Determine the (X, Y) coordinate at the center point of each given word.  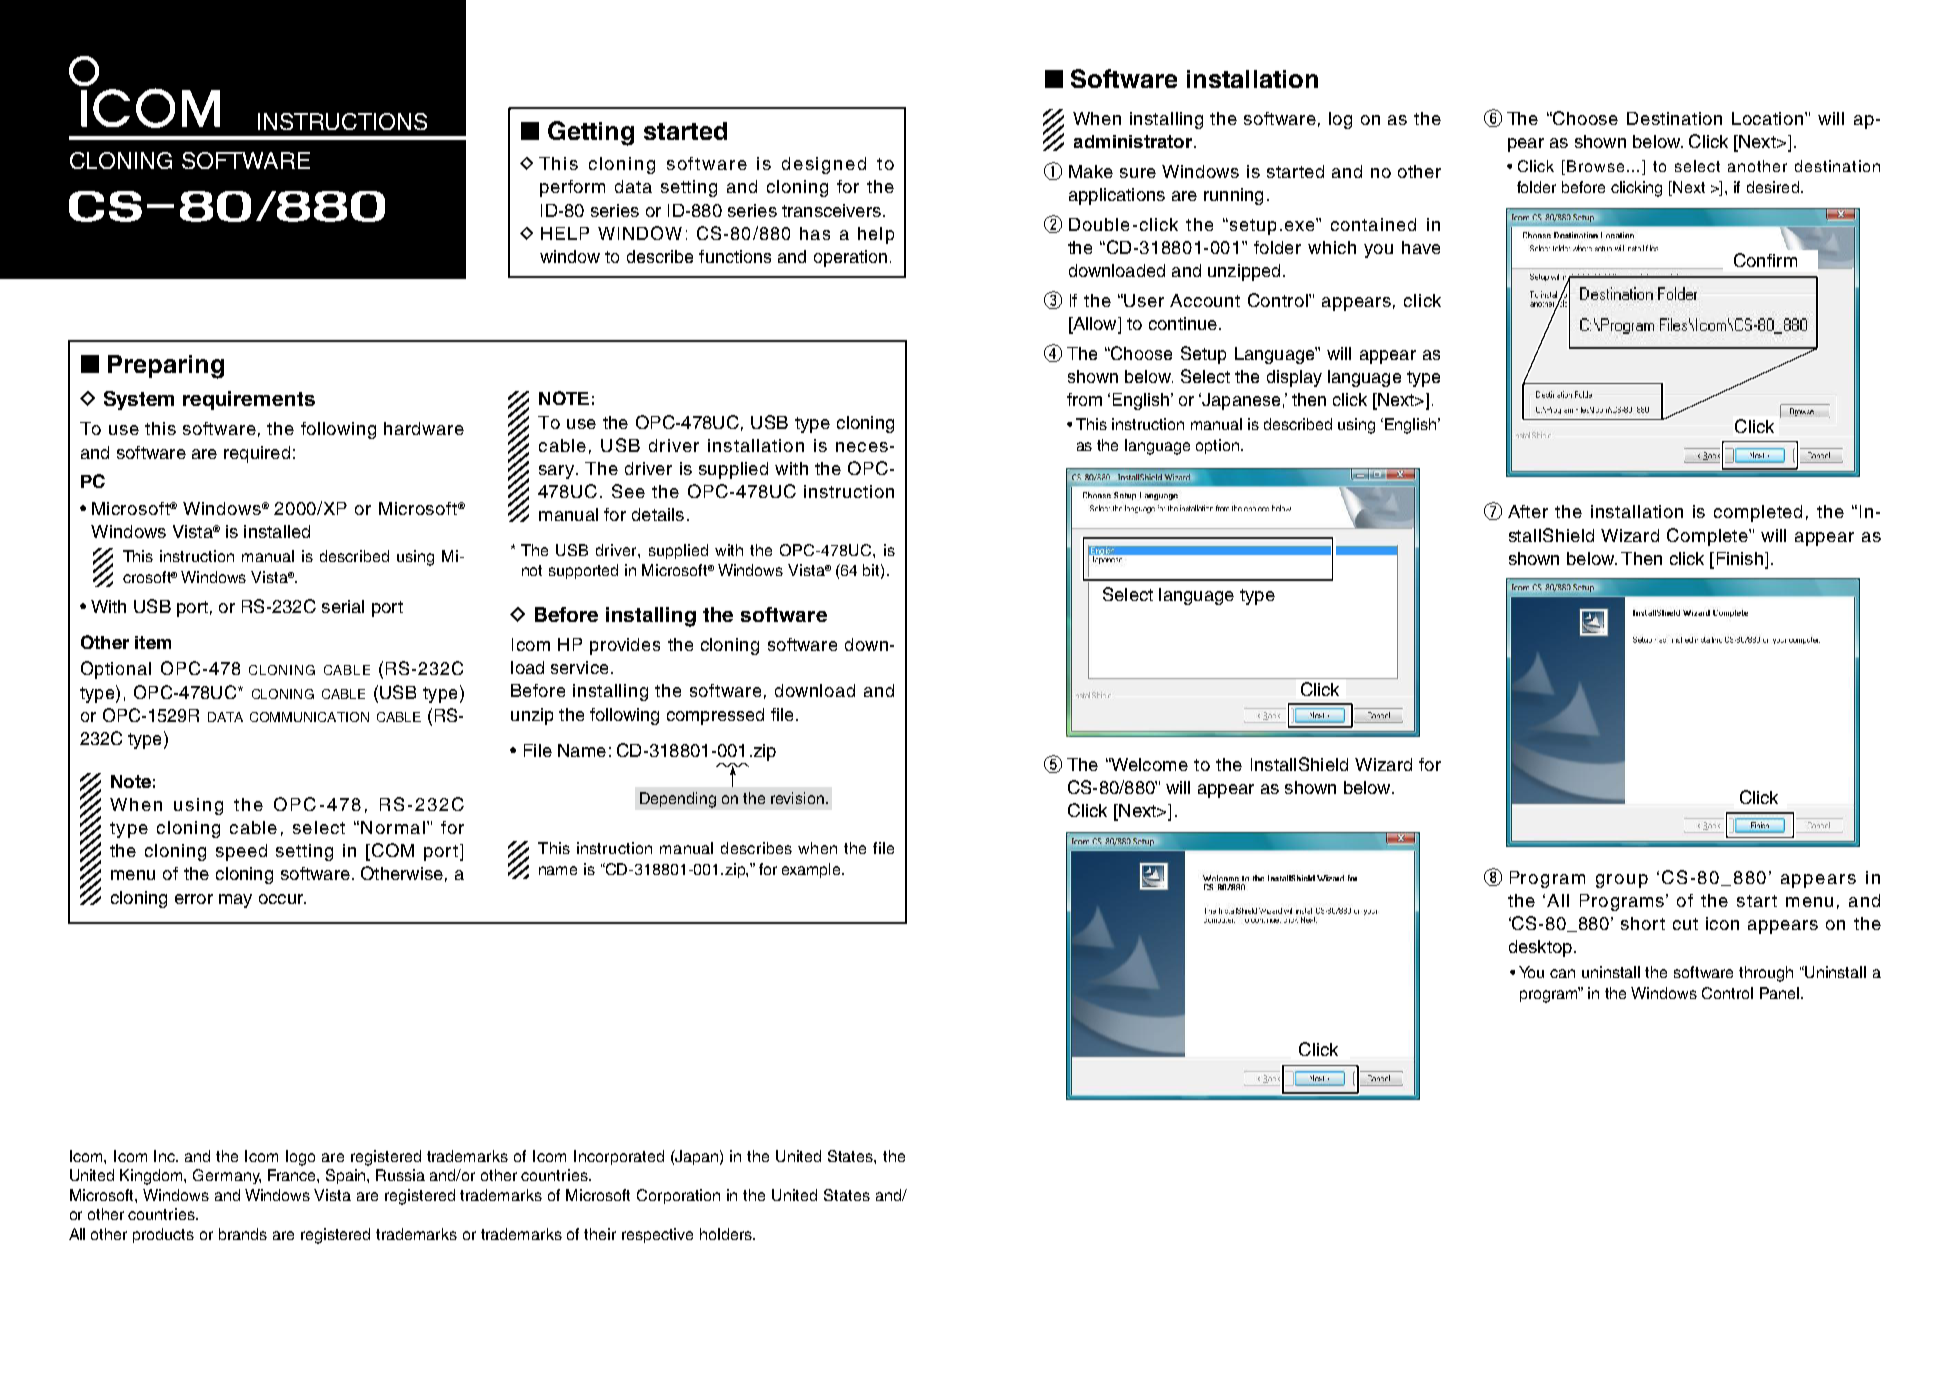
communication (309, 717)
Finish (1740, 558)
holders (727, 1234)
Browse (1595, 166)
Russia (400, 1175)
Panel (1779, 993)
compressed (715, 716)
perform (572, 188)
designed (824, 165)
